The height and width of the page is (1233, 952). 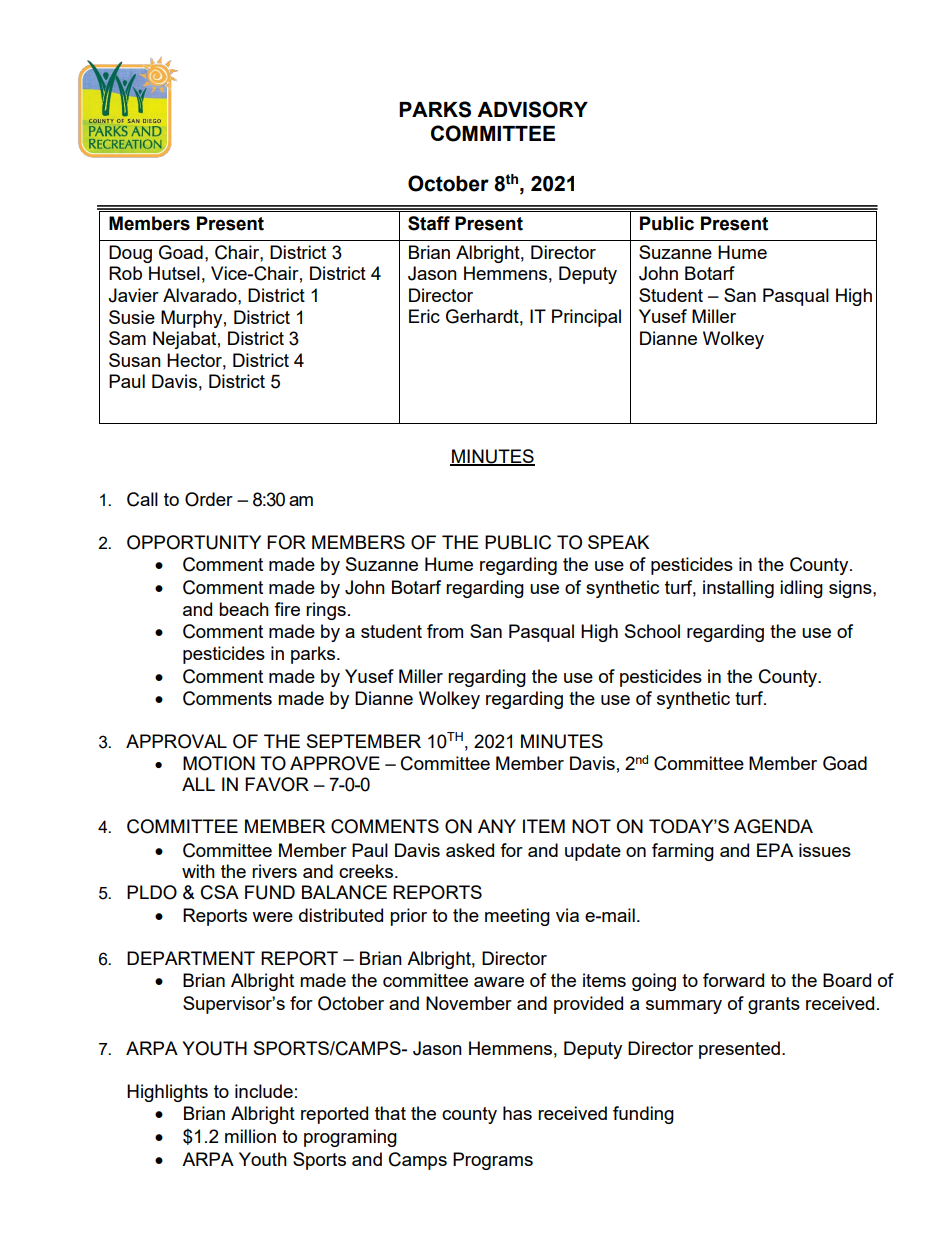 I want to click on beach, so click(x=244, y=609).
